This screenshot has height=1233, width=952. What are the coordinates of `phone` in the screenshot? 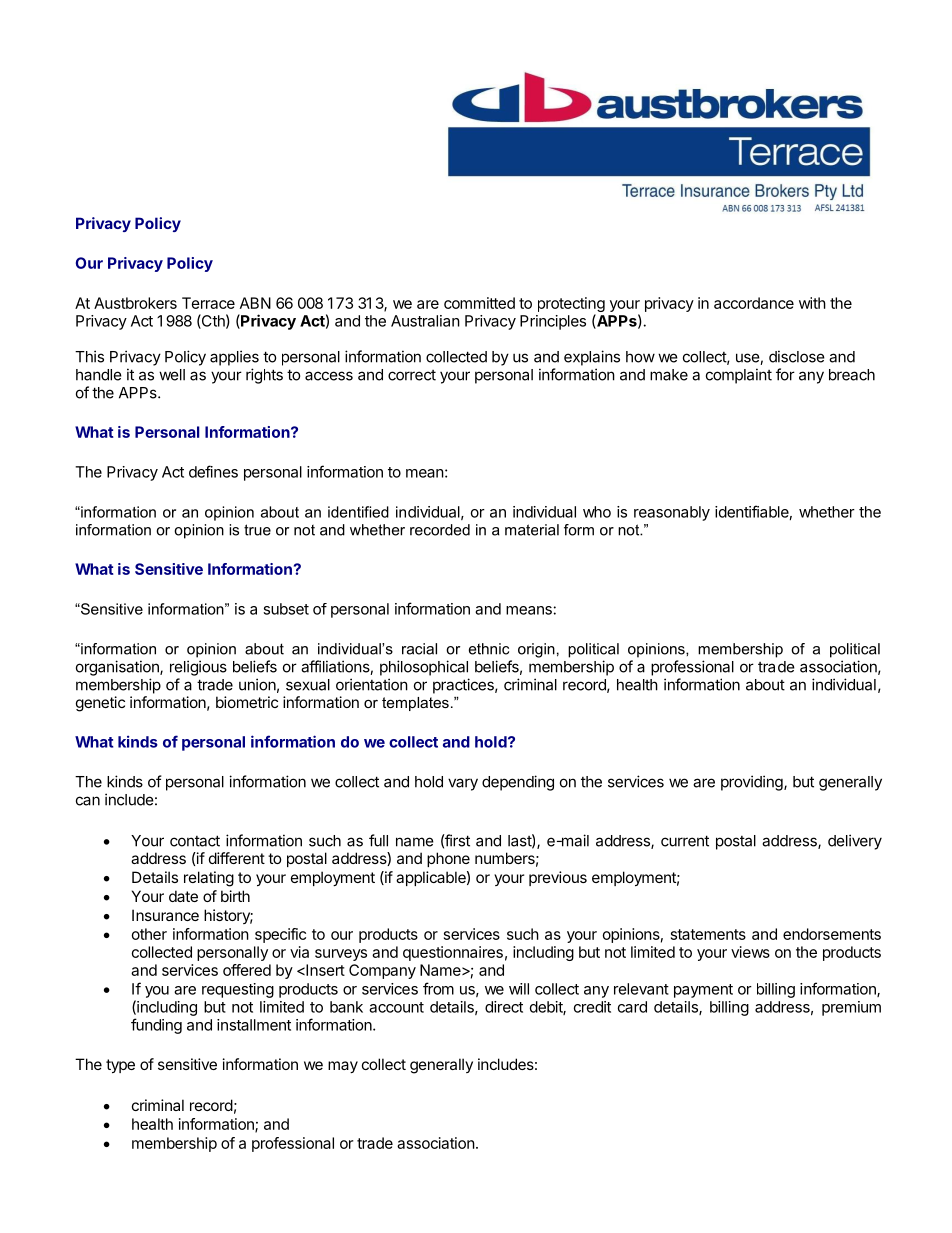 It's located at (448, 859).
